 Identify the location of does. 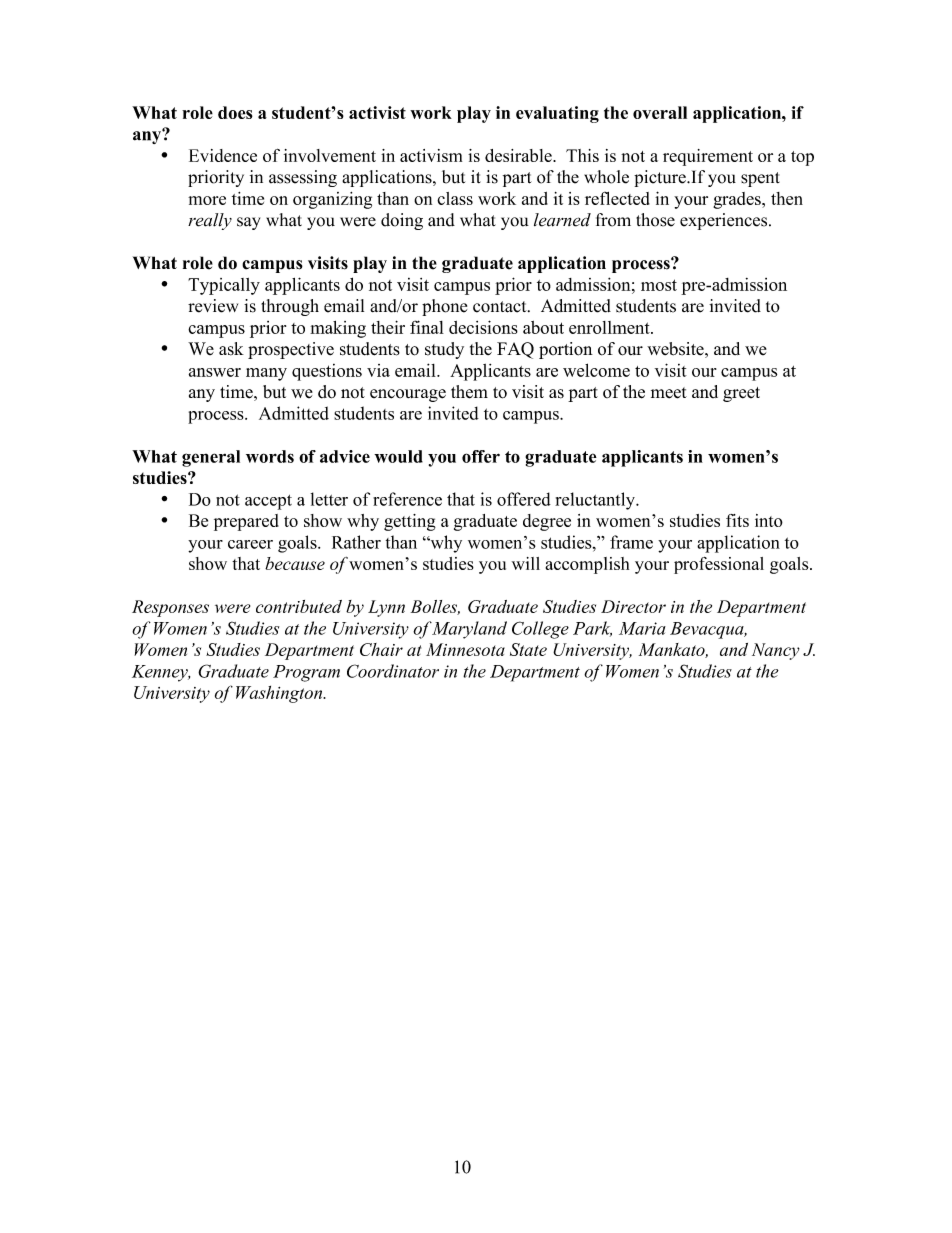
(235, 112).
